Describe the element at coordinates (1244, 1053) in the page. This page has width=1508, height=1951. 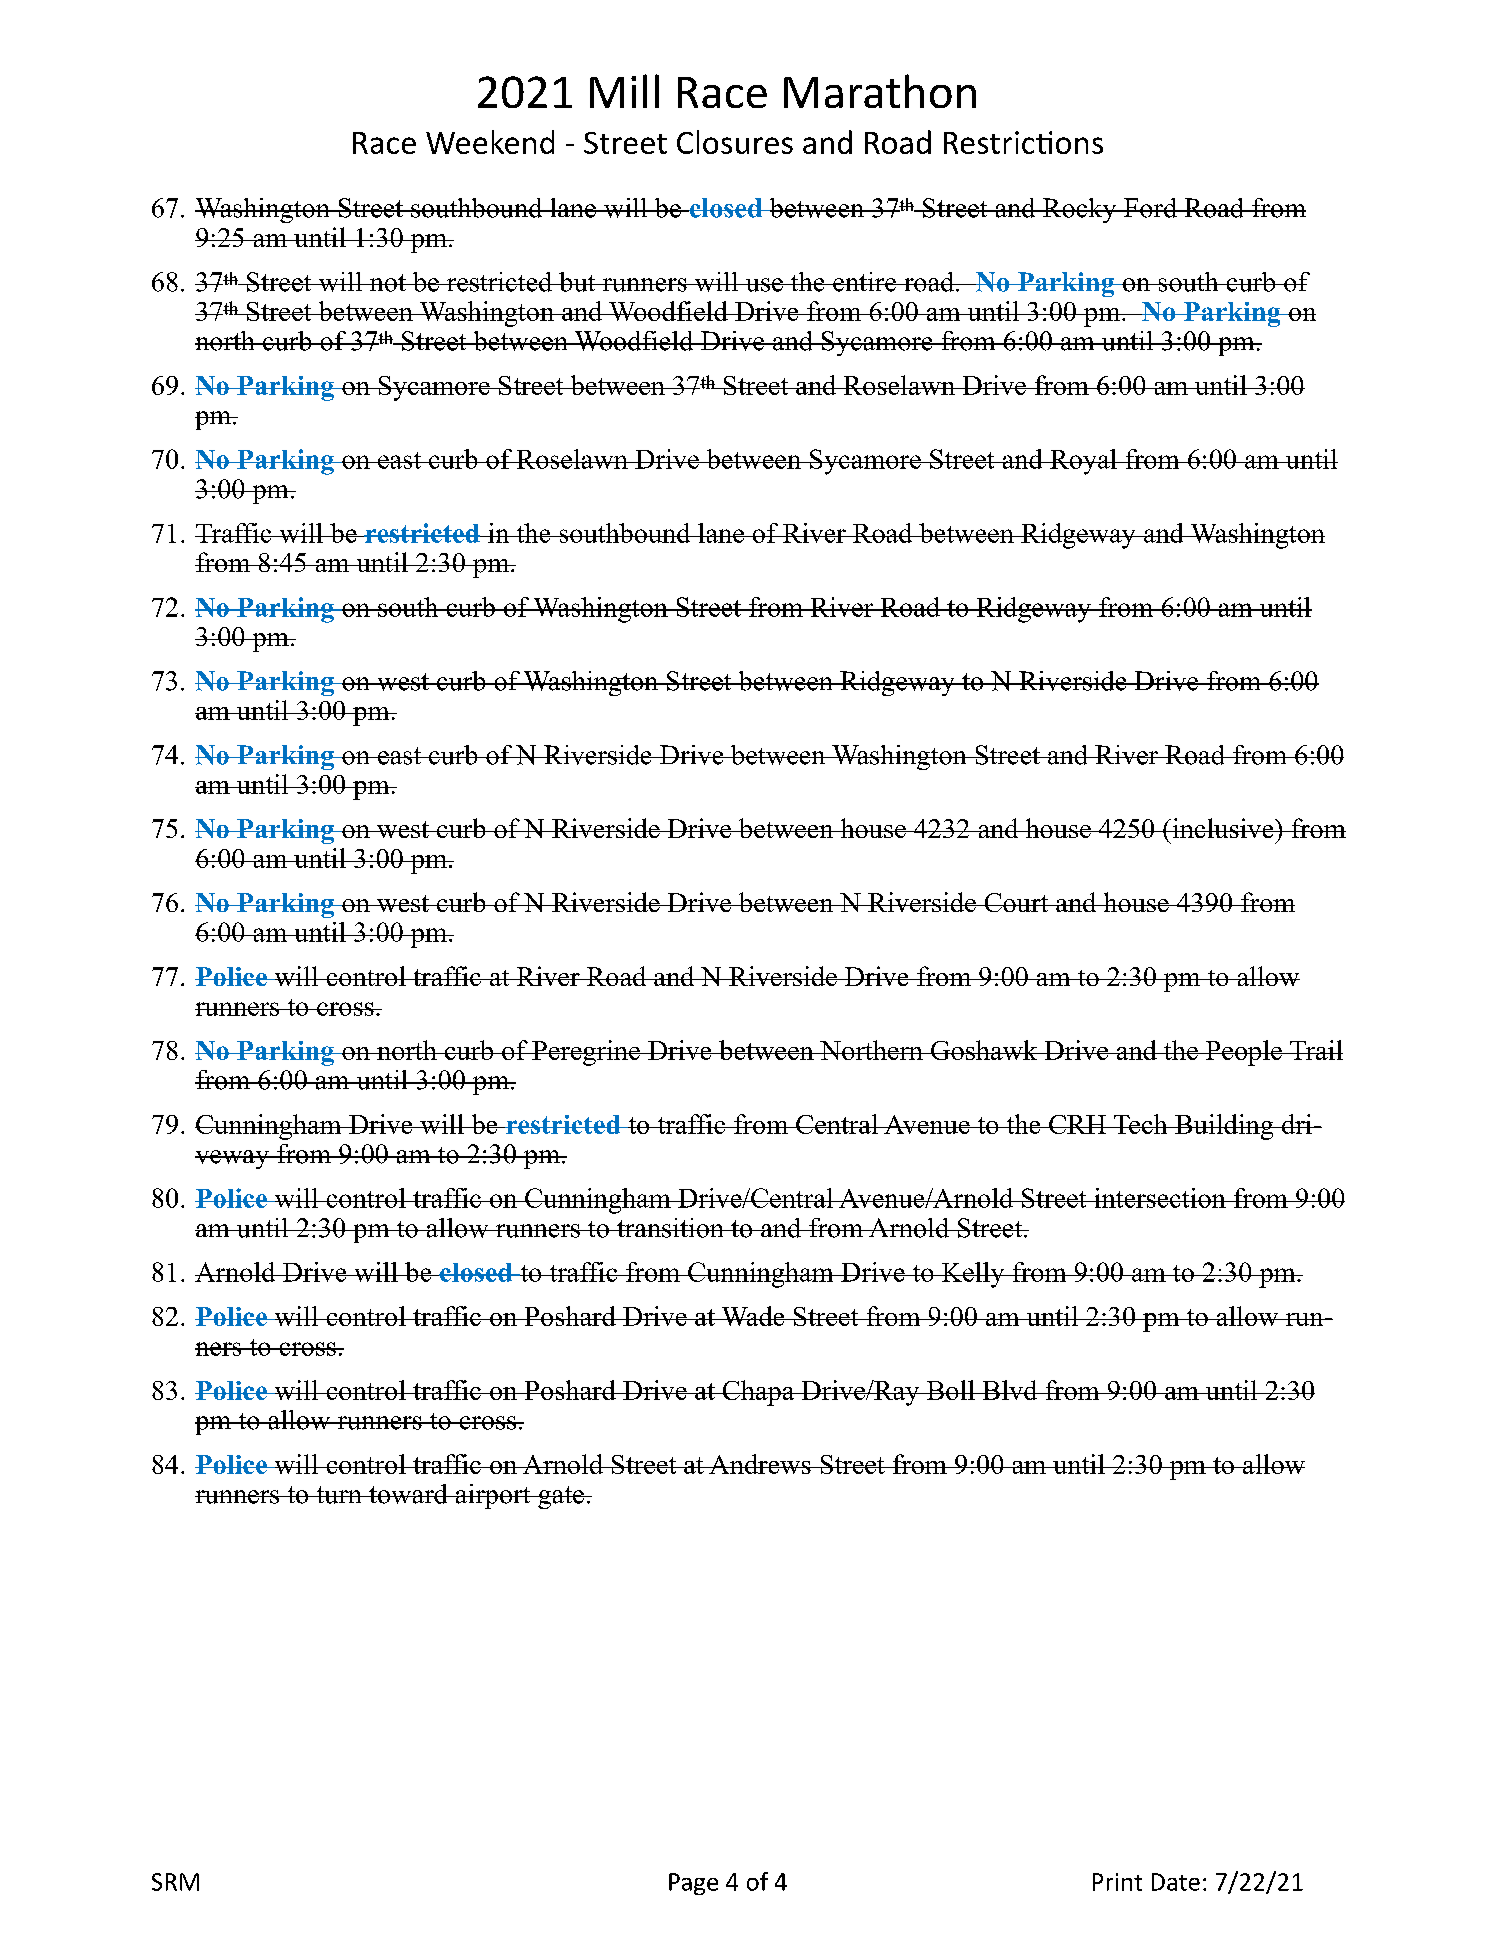
I see `People` at that location.
